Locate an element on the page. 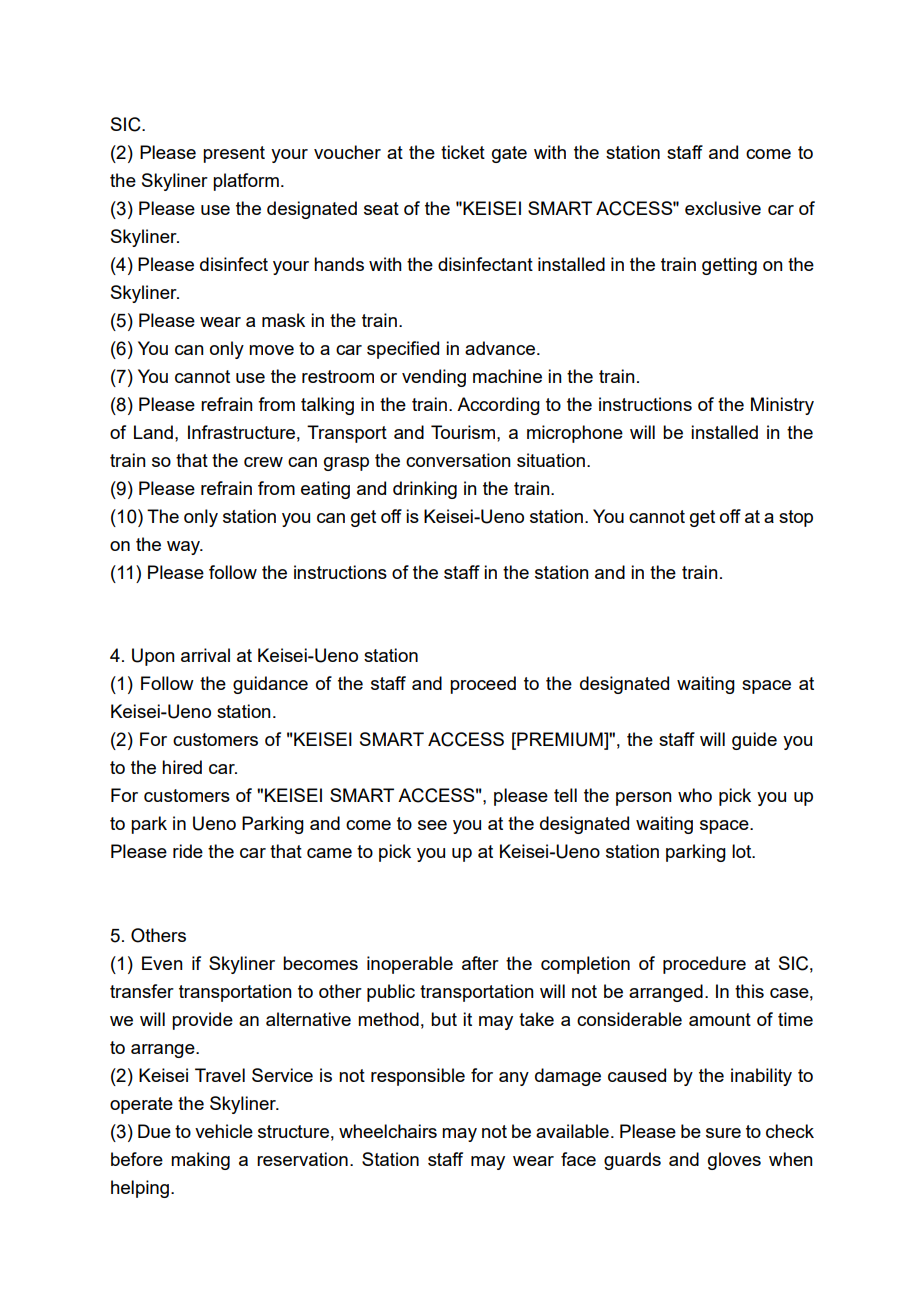 This document has width=924, height=1308. proceed is located at coordinates (483, 685).
